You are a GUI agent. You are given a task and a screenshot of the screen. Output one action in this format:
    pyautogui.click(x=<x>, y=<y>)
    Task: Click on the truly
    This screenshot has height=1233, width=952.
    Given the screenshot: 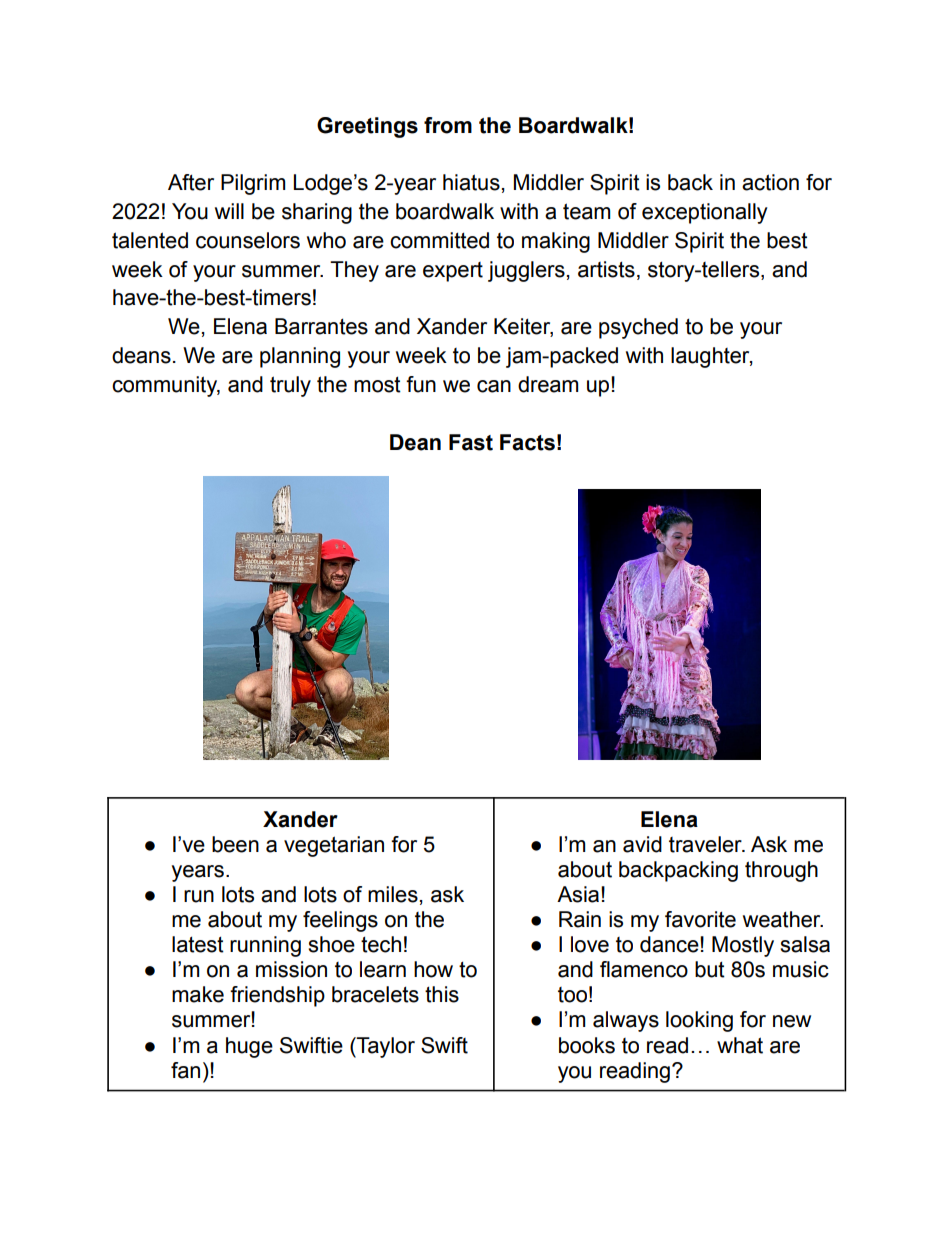 What is the action you would take?
    pyautogui.click(x=290, y=386)
